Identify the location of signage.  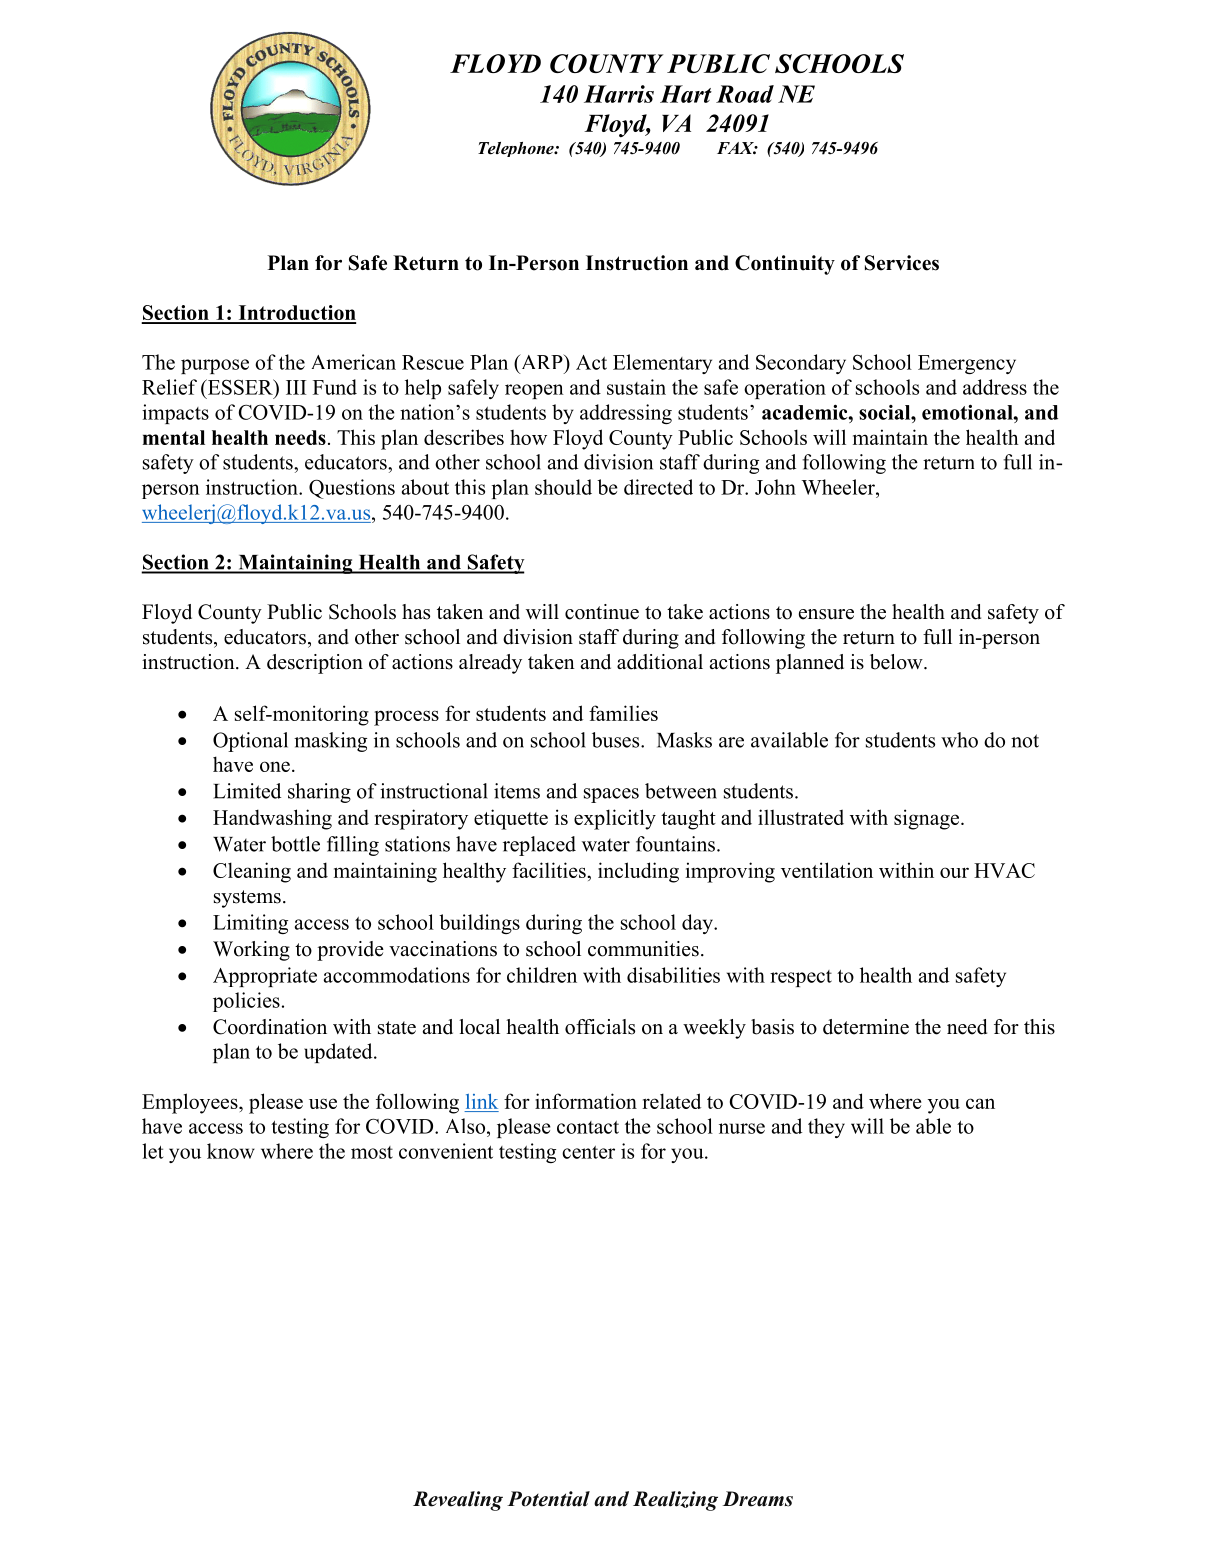
(928, 819).
